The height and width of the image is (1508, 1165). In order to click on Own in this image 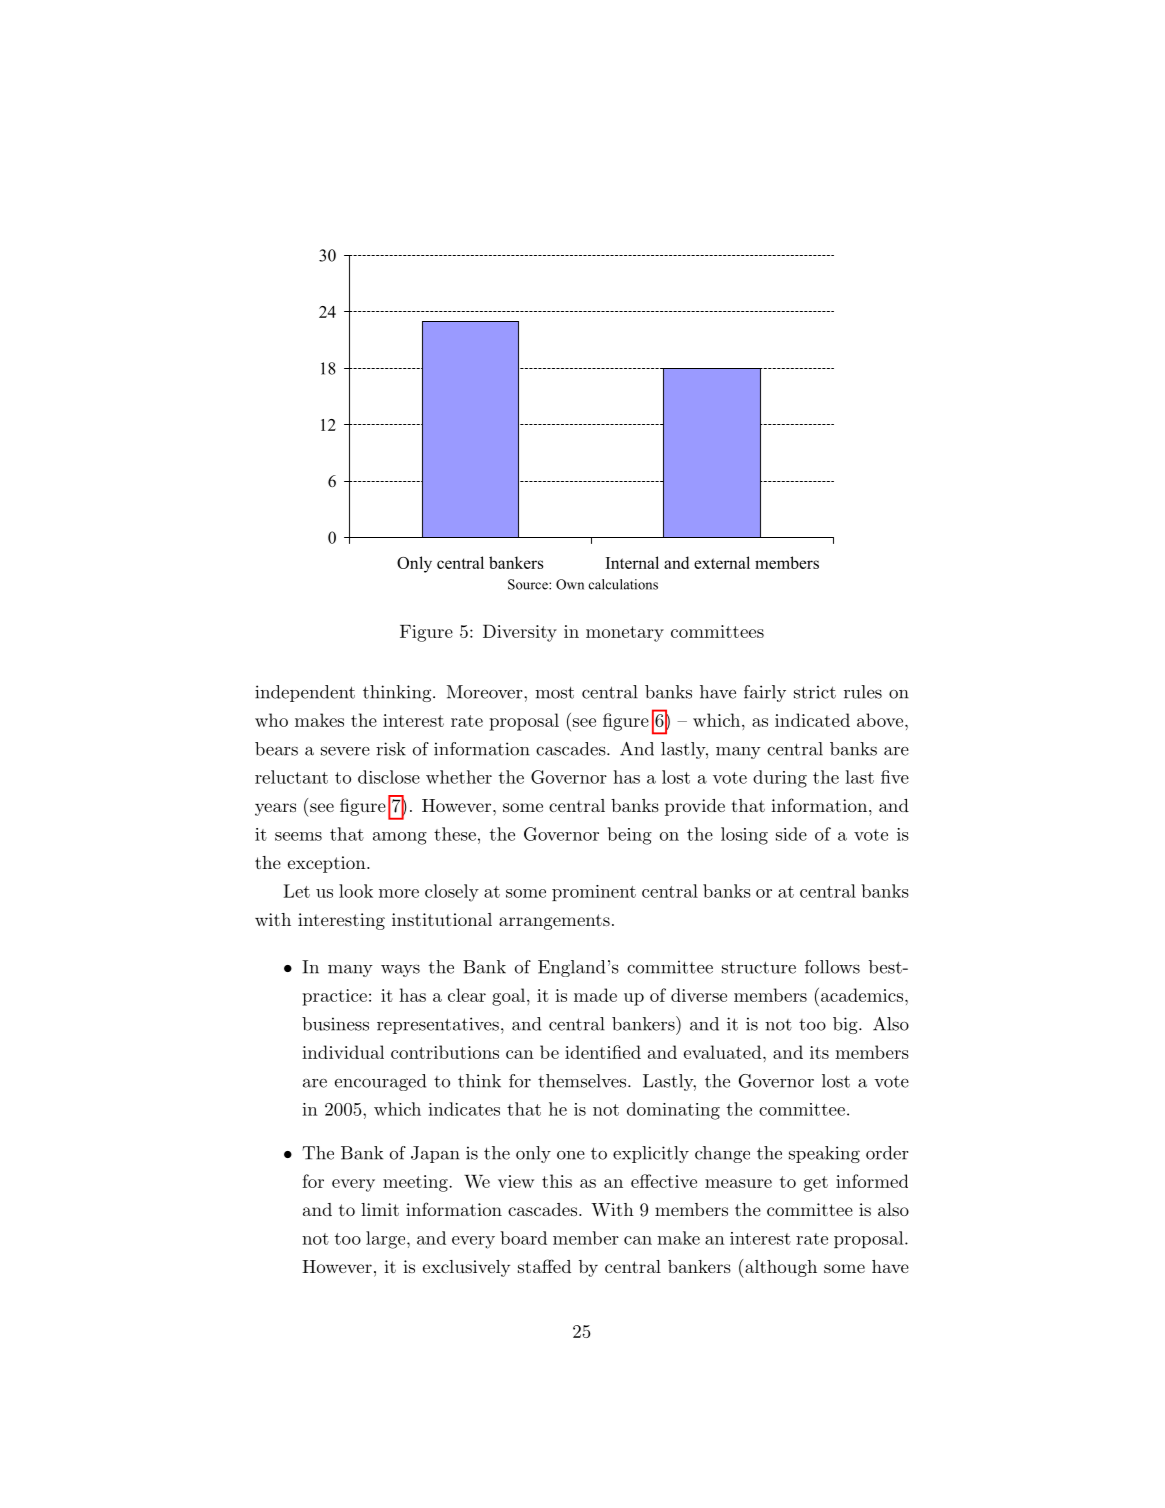, I will do `click(570, 584)`.
